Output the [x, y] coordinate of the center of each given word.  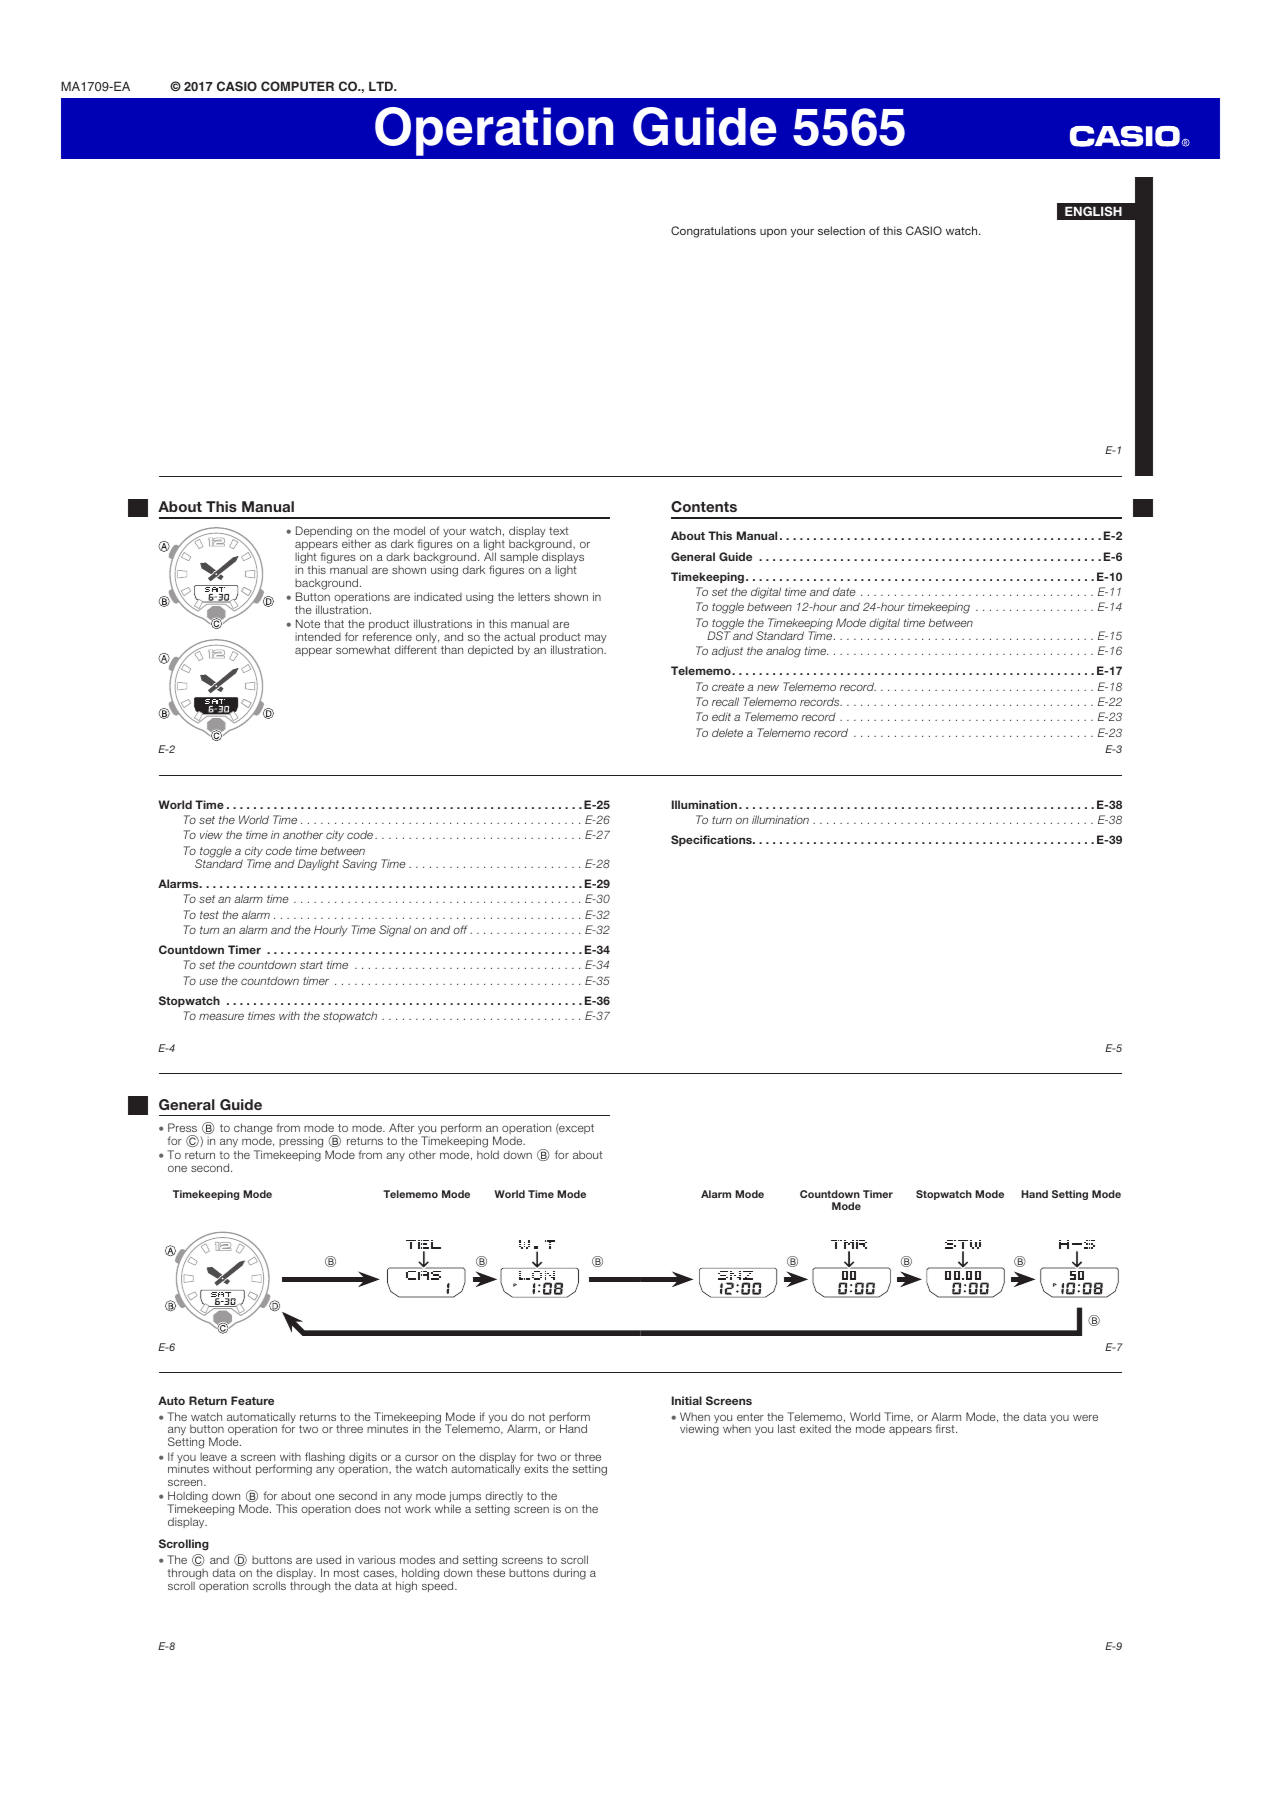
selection [841, 230]
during [569, 1574]
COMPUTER [297, 86]
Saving [359, 865]
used [328, 1559]
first [946, 1428]
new [768, 687]
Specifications [712, 840]
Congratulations [713, 232]
